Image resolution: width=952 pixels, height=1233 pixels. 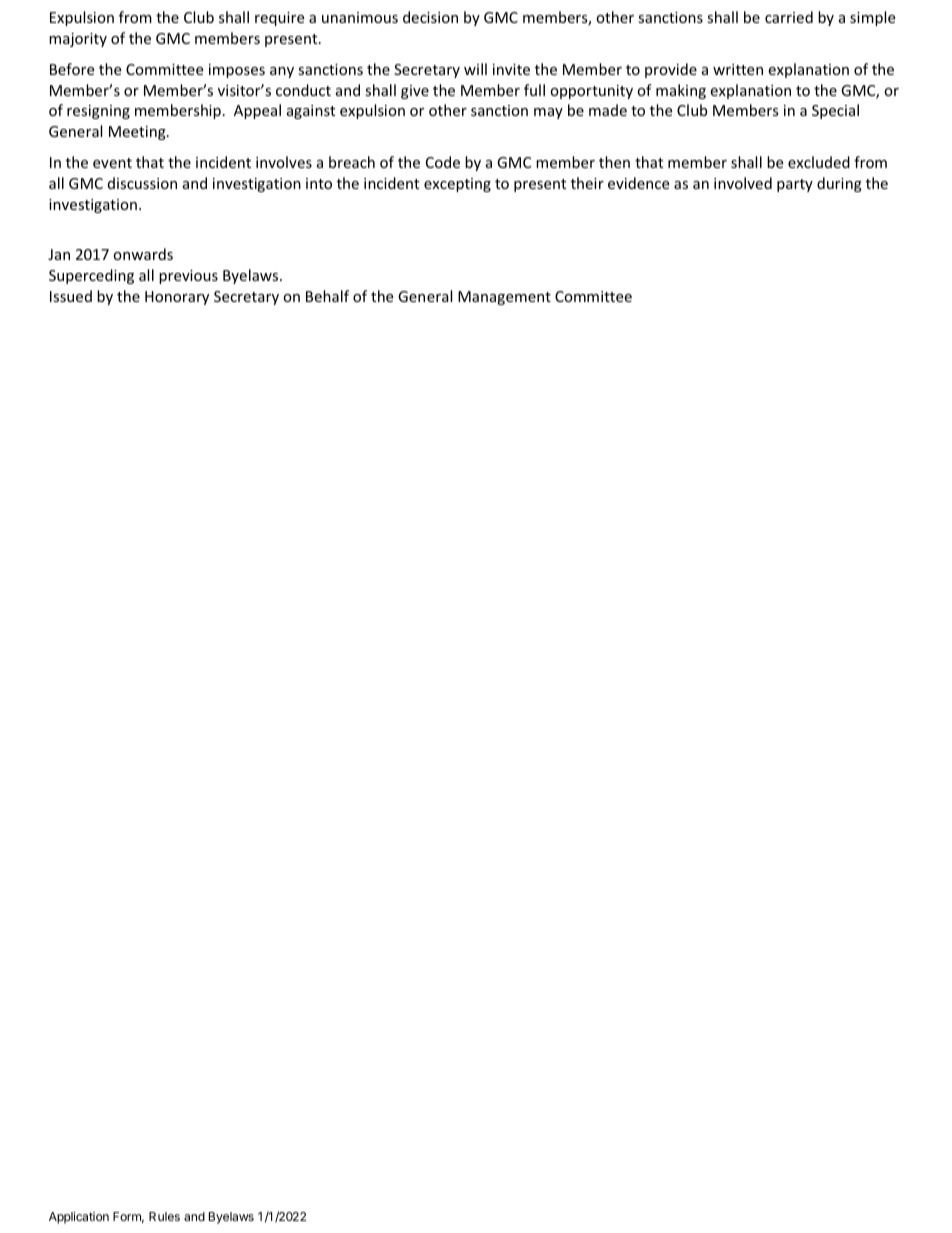 What do you see at coordinates (78, 40) in the page?
I see `majority` at bounding box center [78, 40].
